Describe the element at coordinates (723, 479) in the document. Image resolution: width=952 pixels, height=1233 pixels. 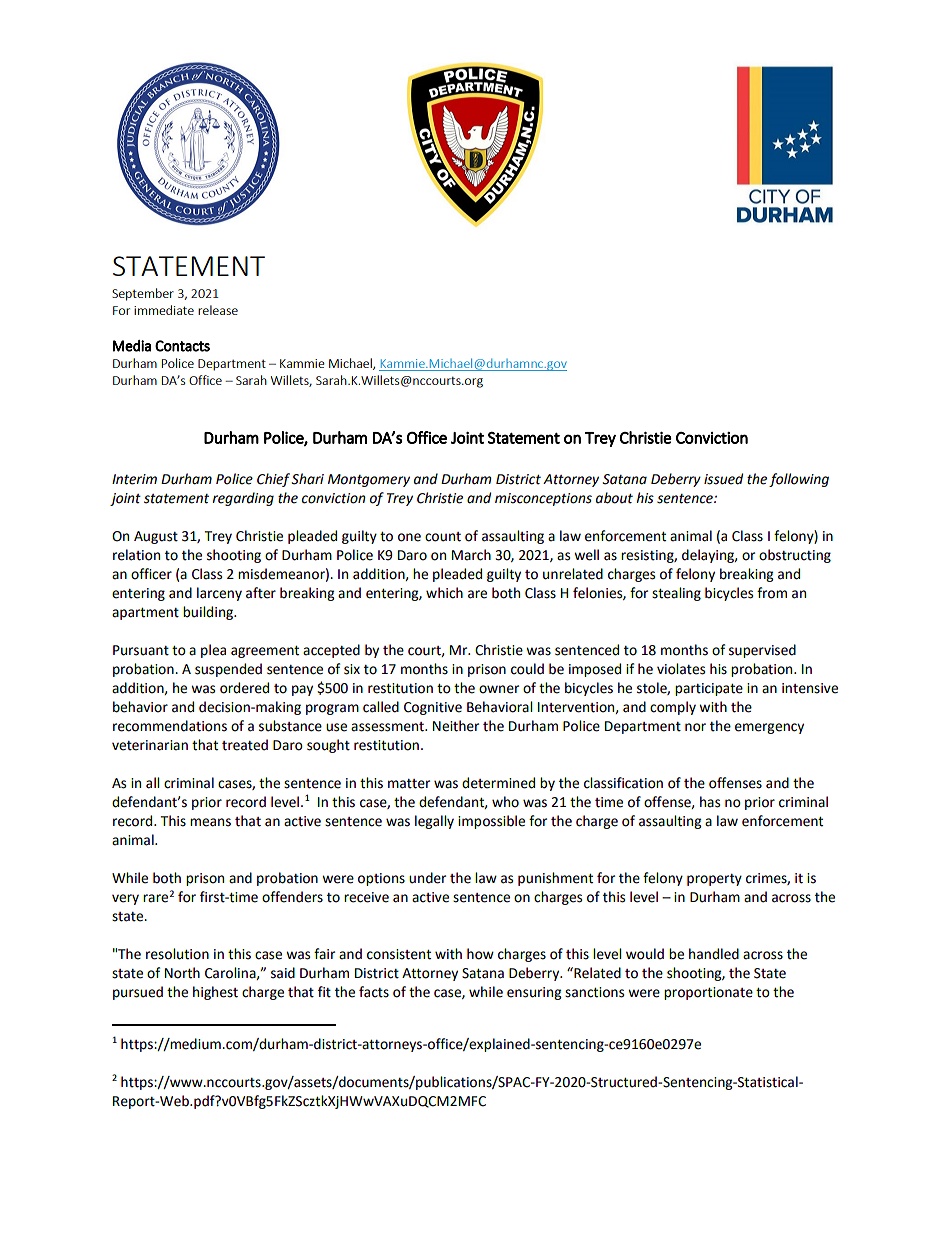
I see `issued` at that location.
